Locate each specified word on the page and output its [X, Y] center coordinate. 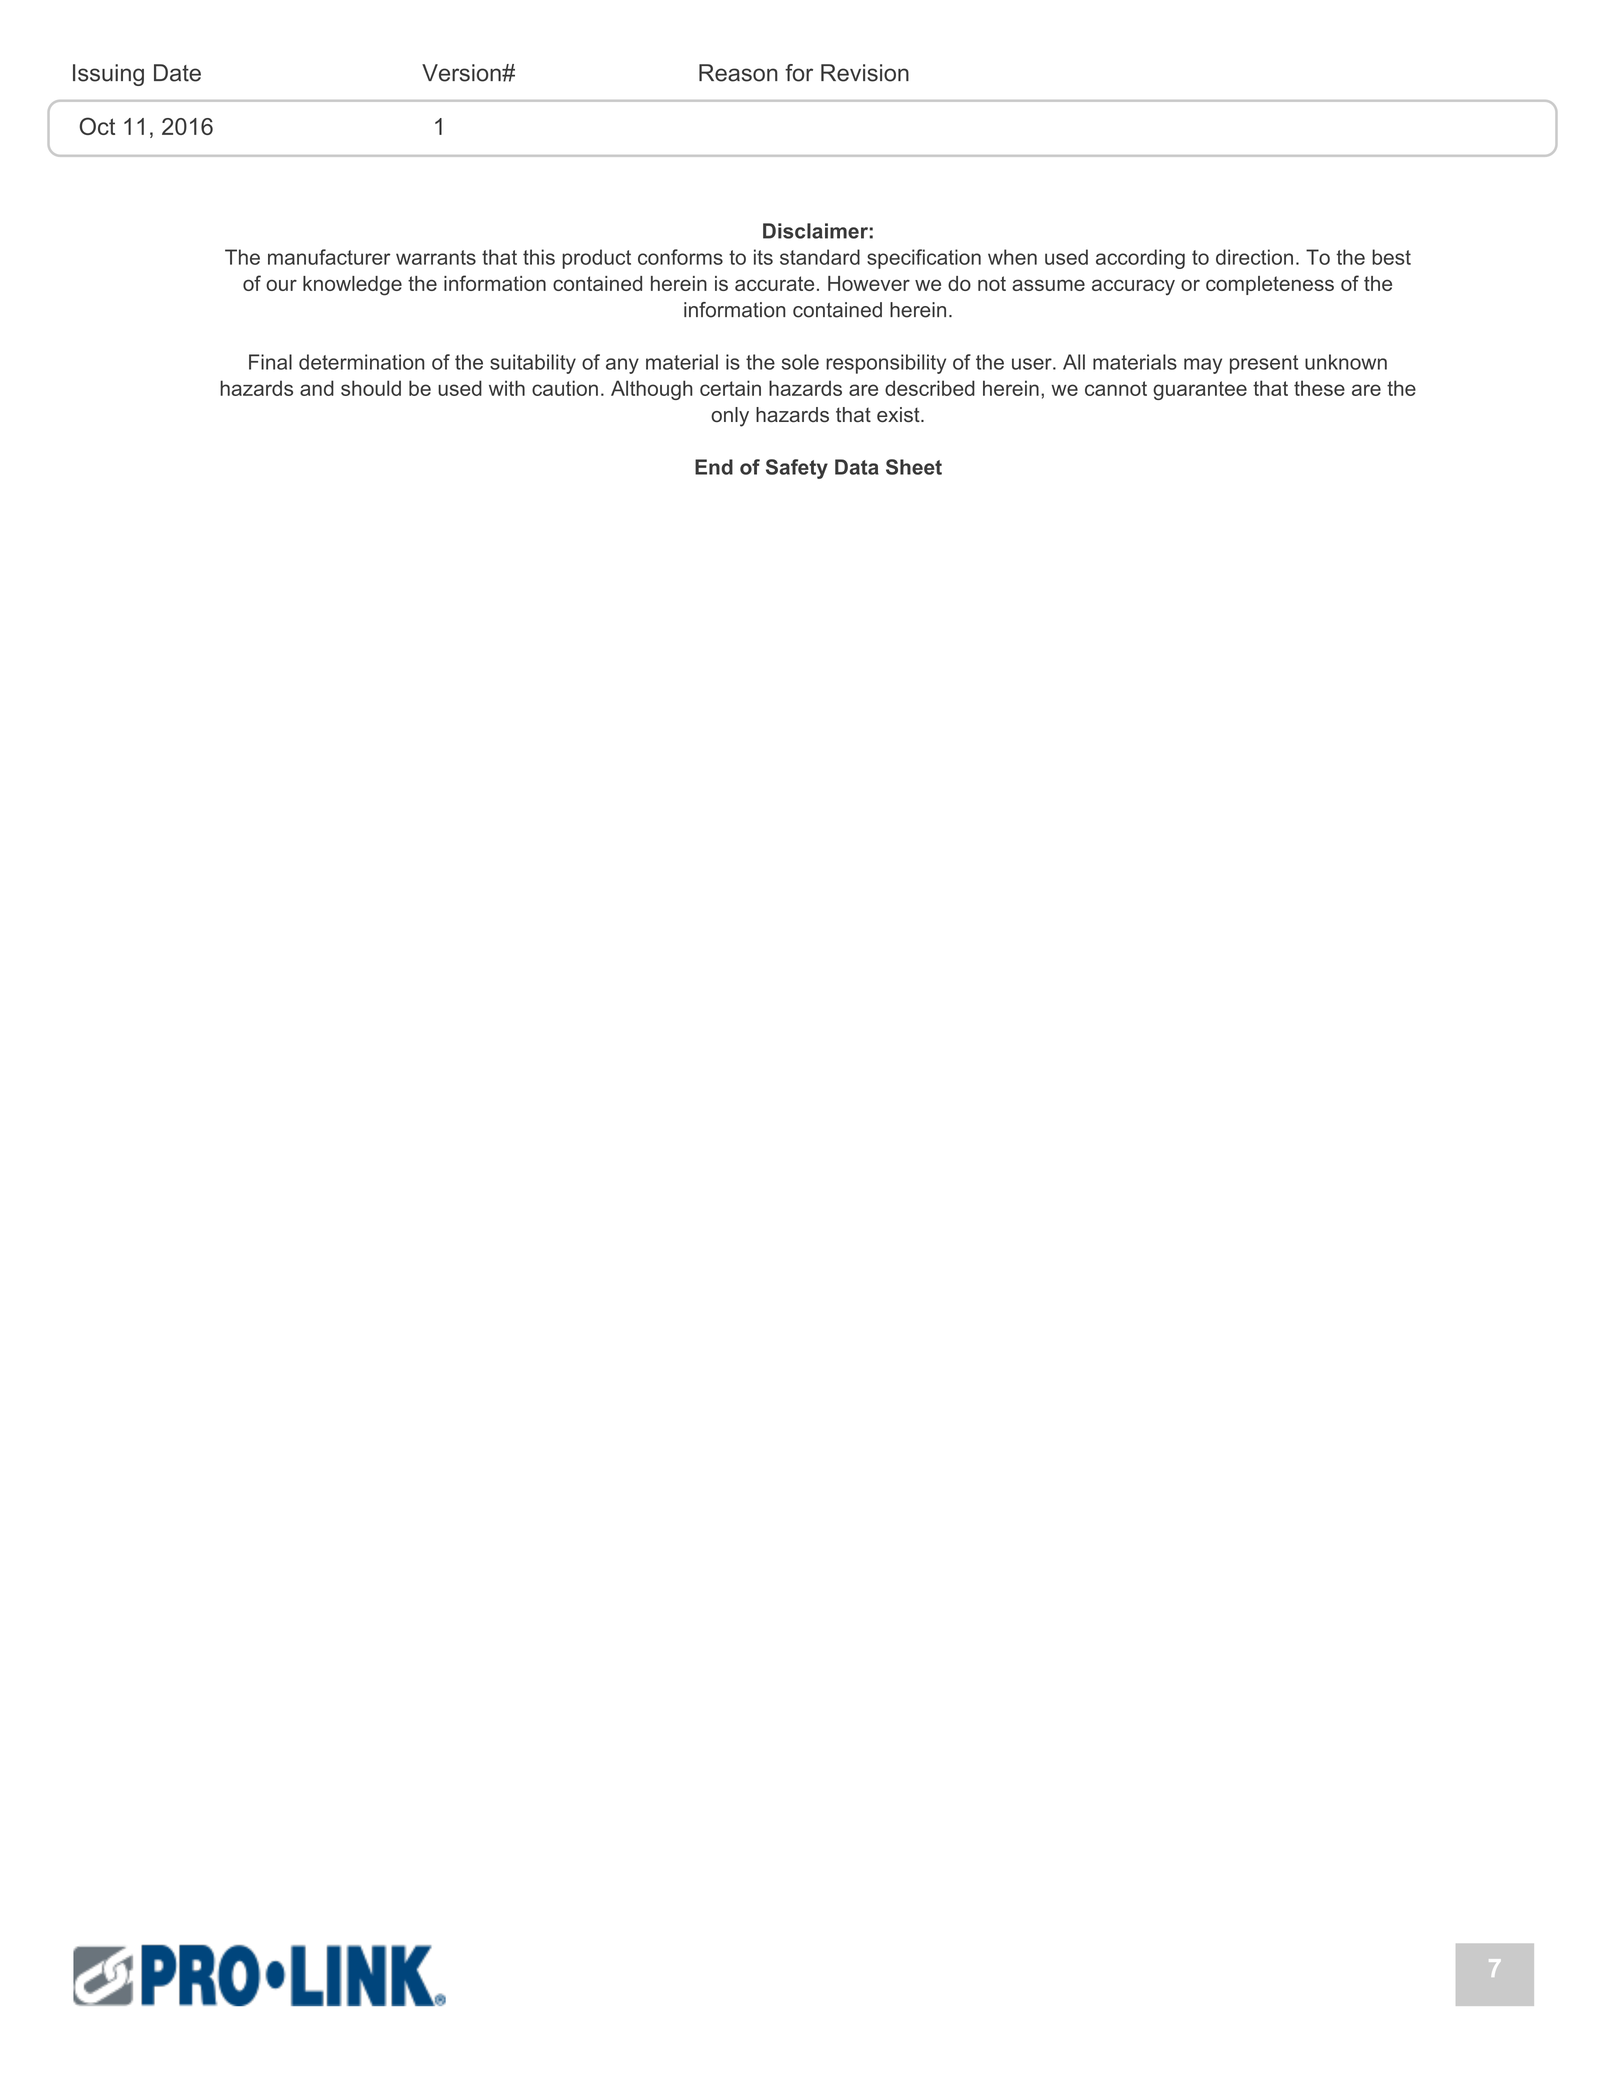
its [763, 257]
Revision [865, 73]
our [281, 285]
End [714, 467]
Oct [97, 126]
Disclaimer [815, 231]
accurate [774, 283]
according [1140, 259]
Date [177, 73]
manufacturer [329, 257]
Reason [738, 73]
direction [1254, 257]
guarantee [1200, 390]
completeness [1270, 285]
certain [730, 388]
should [371, 388]
